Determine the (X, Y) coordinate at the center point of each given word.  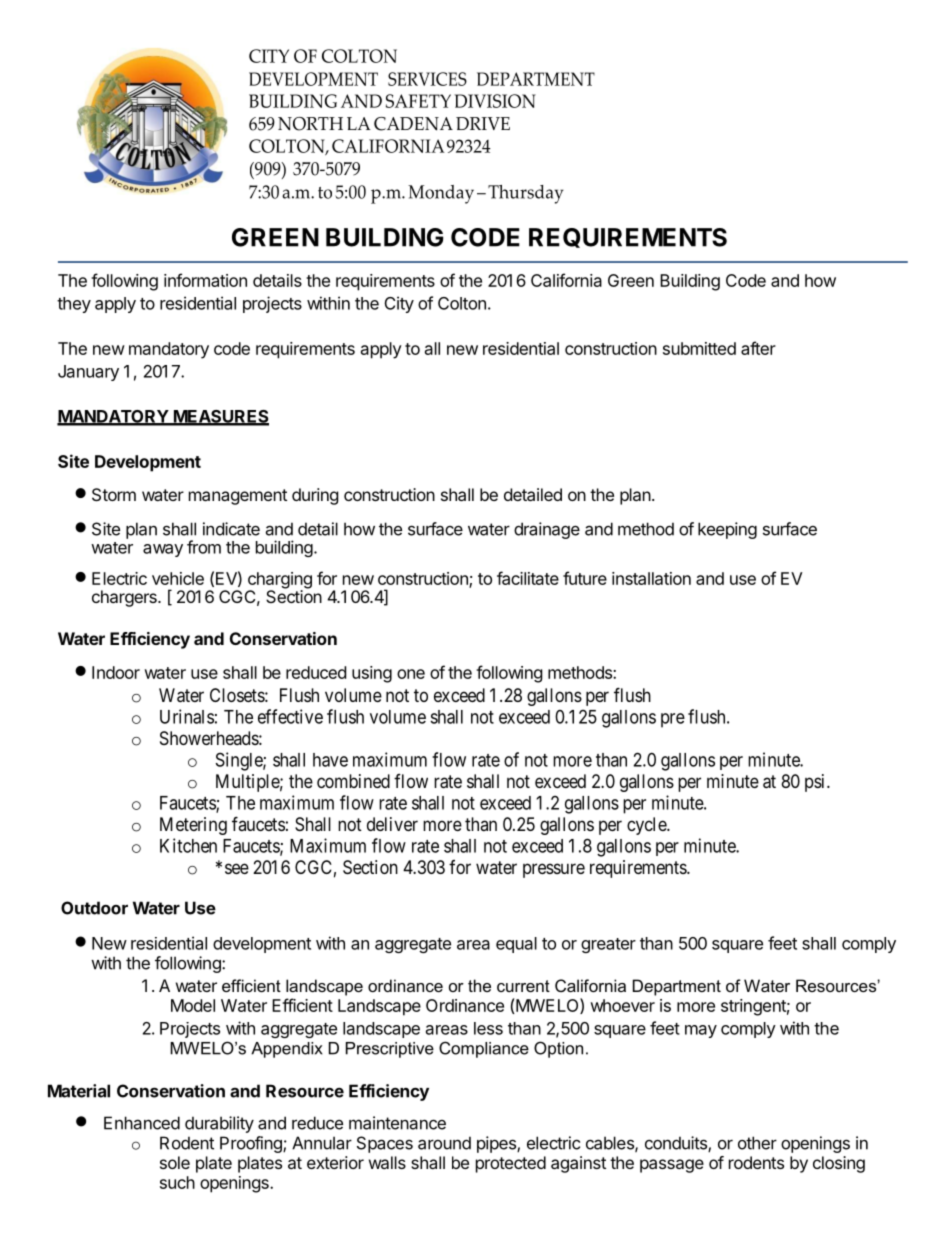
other (757, 1143)
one (411, 674)
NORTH (310, 124)
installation (651, 578)
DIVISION (495, 101)
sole (175, 1162)
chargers (125, 598)
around (444, 1143)
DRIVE (483, 123)
